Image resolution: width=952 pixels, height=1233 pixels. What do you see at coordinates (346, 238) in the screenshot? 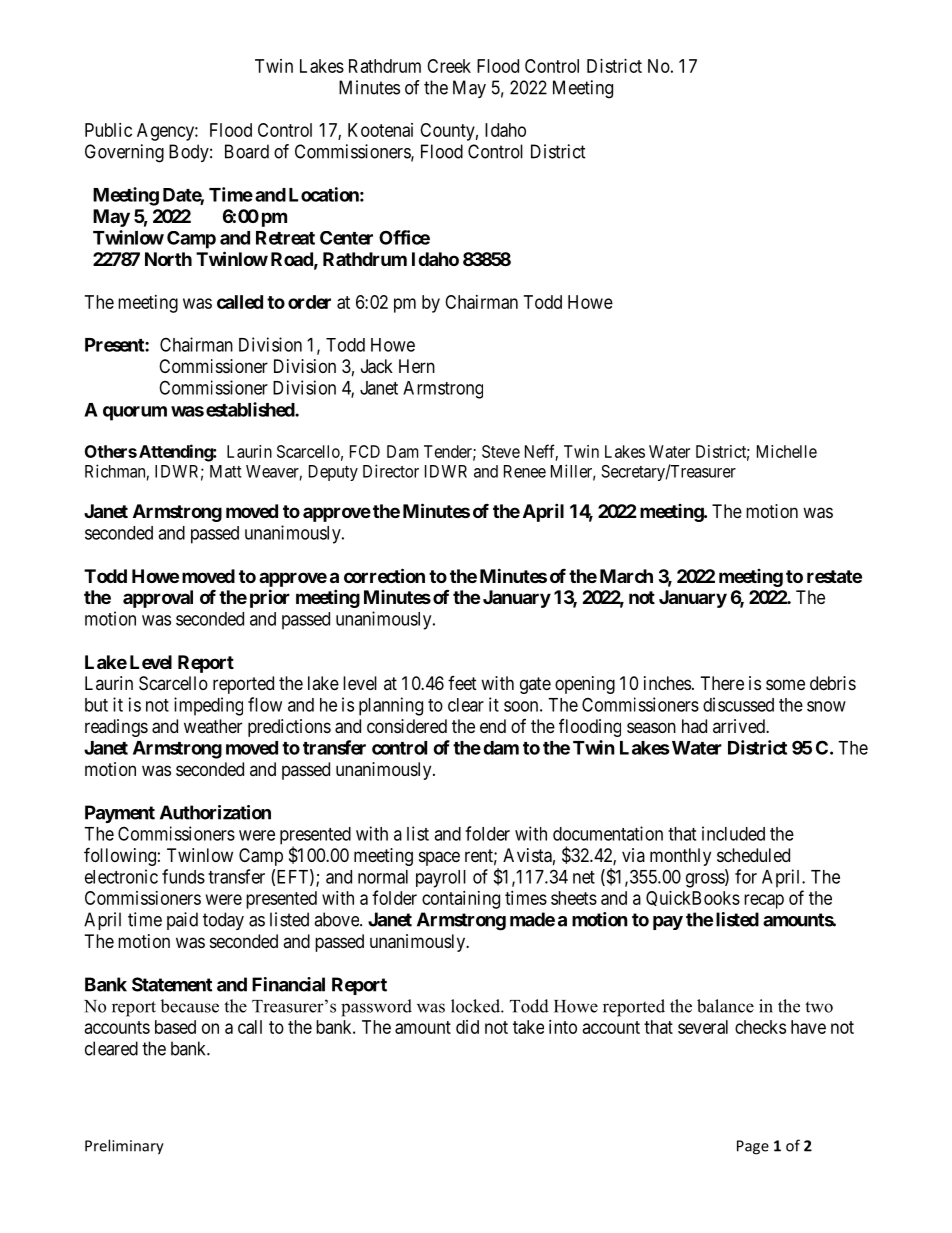
I see `Center` at bounding box center [346, 238].
